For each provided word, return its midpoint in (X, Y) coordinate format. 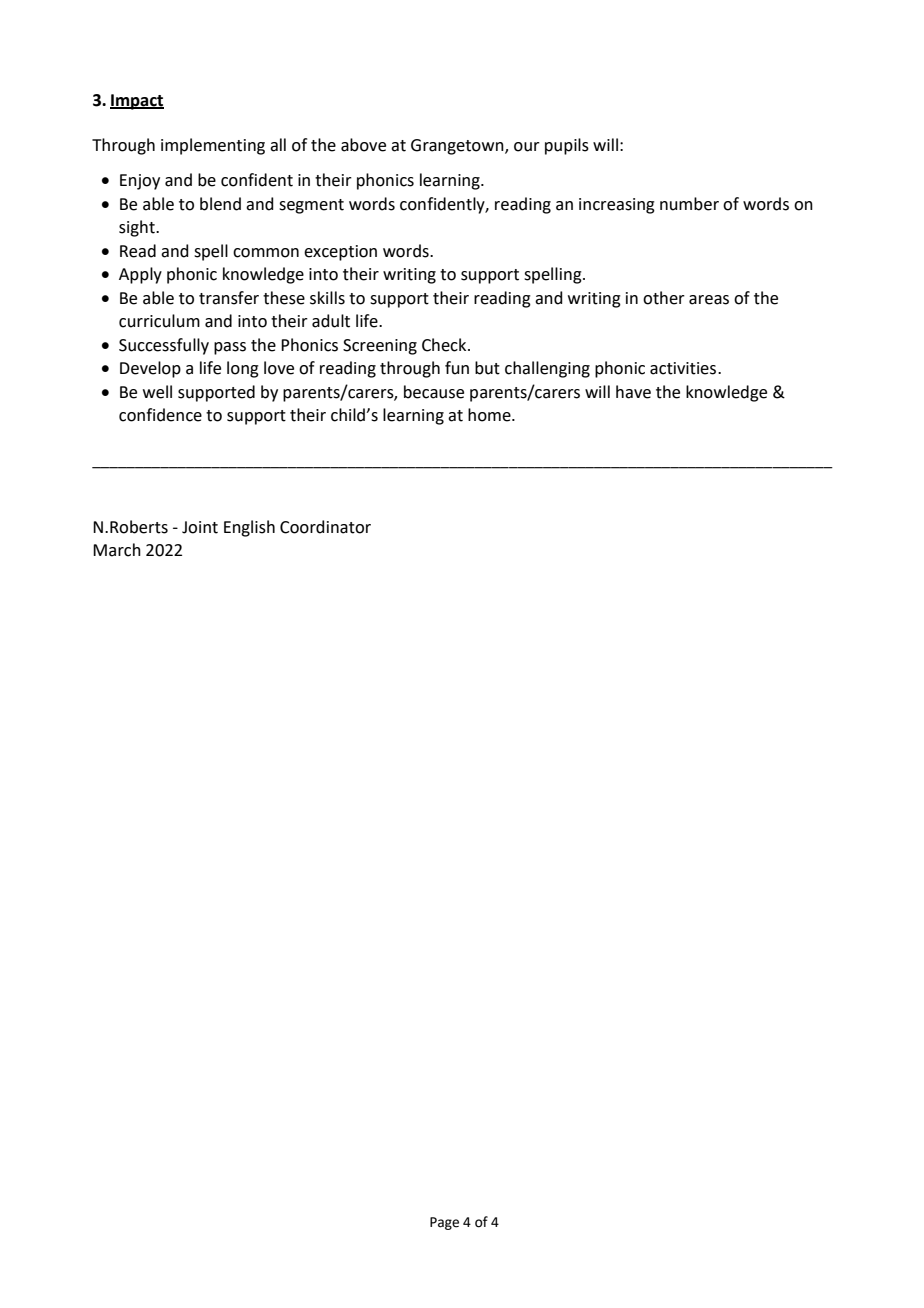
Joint (200, 527)
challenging (547, 369)
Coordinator (325, 527)
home (490, 415)
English (249, 528)
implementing (213, 146)
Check (445, 345)
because (434, 392)
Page (444, 1223)
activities (684, 368)
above (363, 145)
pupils (567, 146)
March (117, 550)
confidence (160, 415)
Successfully (164, 346)
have (633, 392)
